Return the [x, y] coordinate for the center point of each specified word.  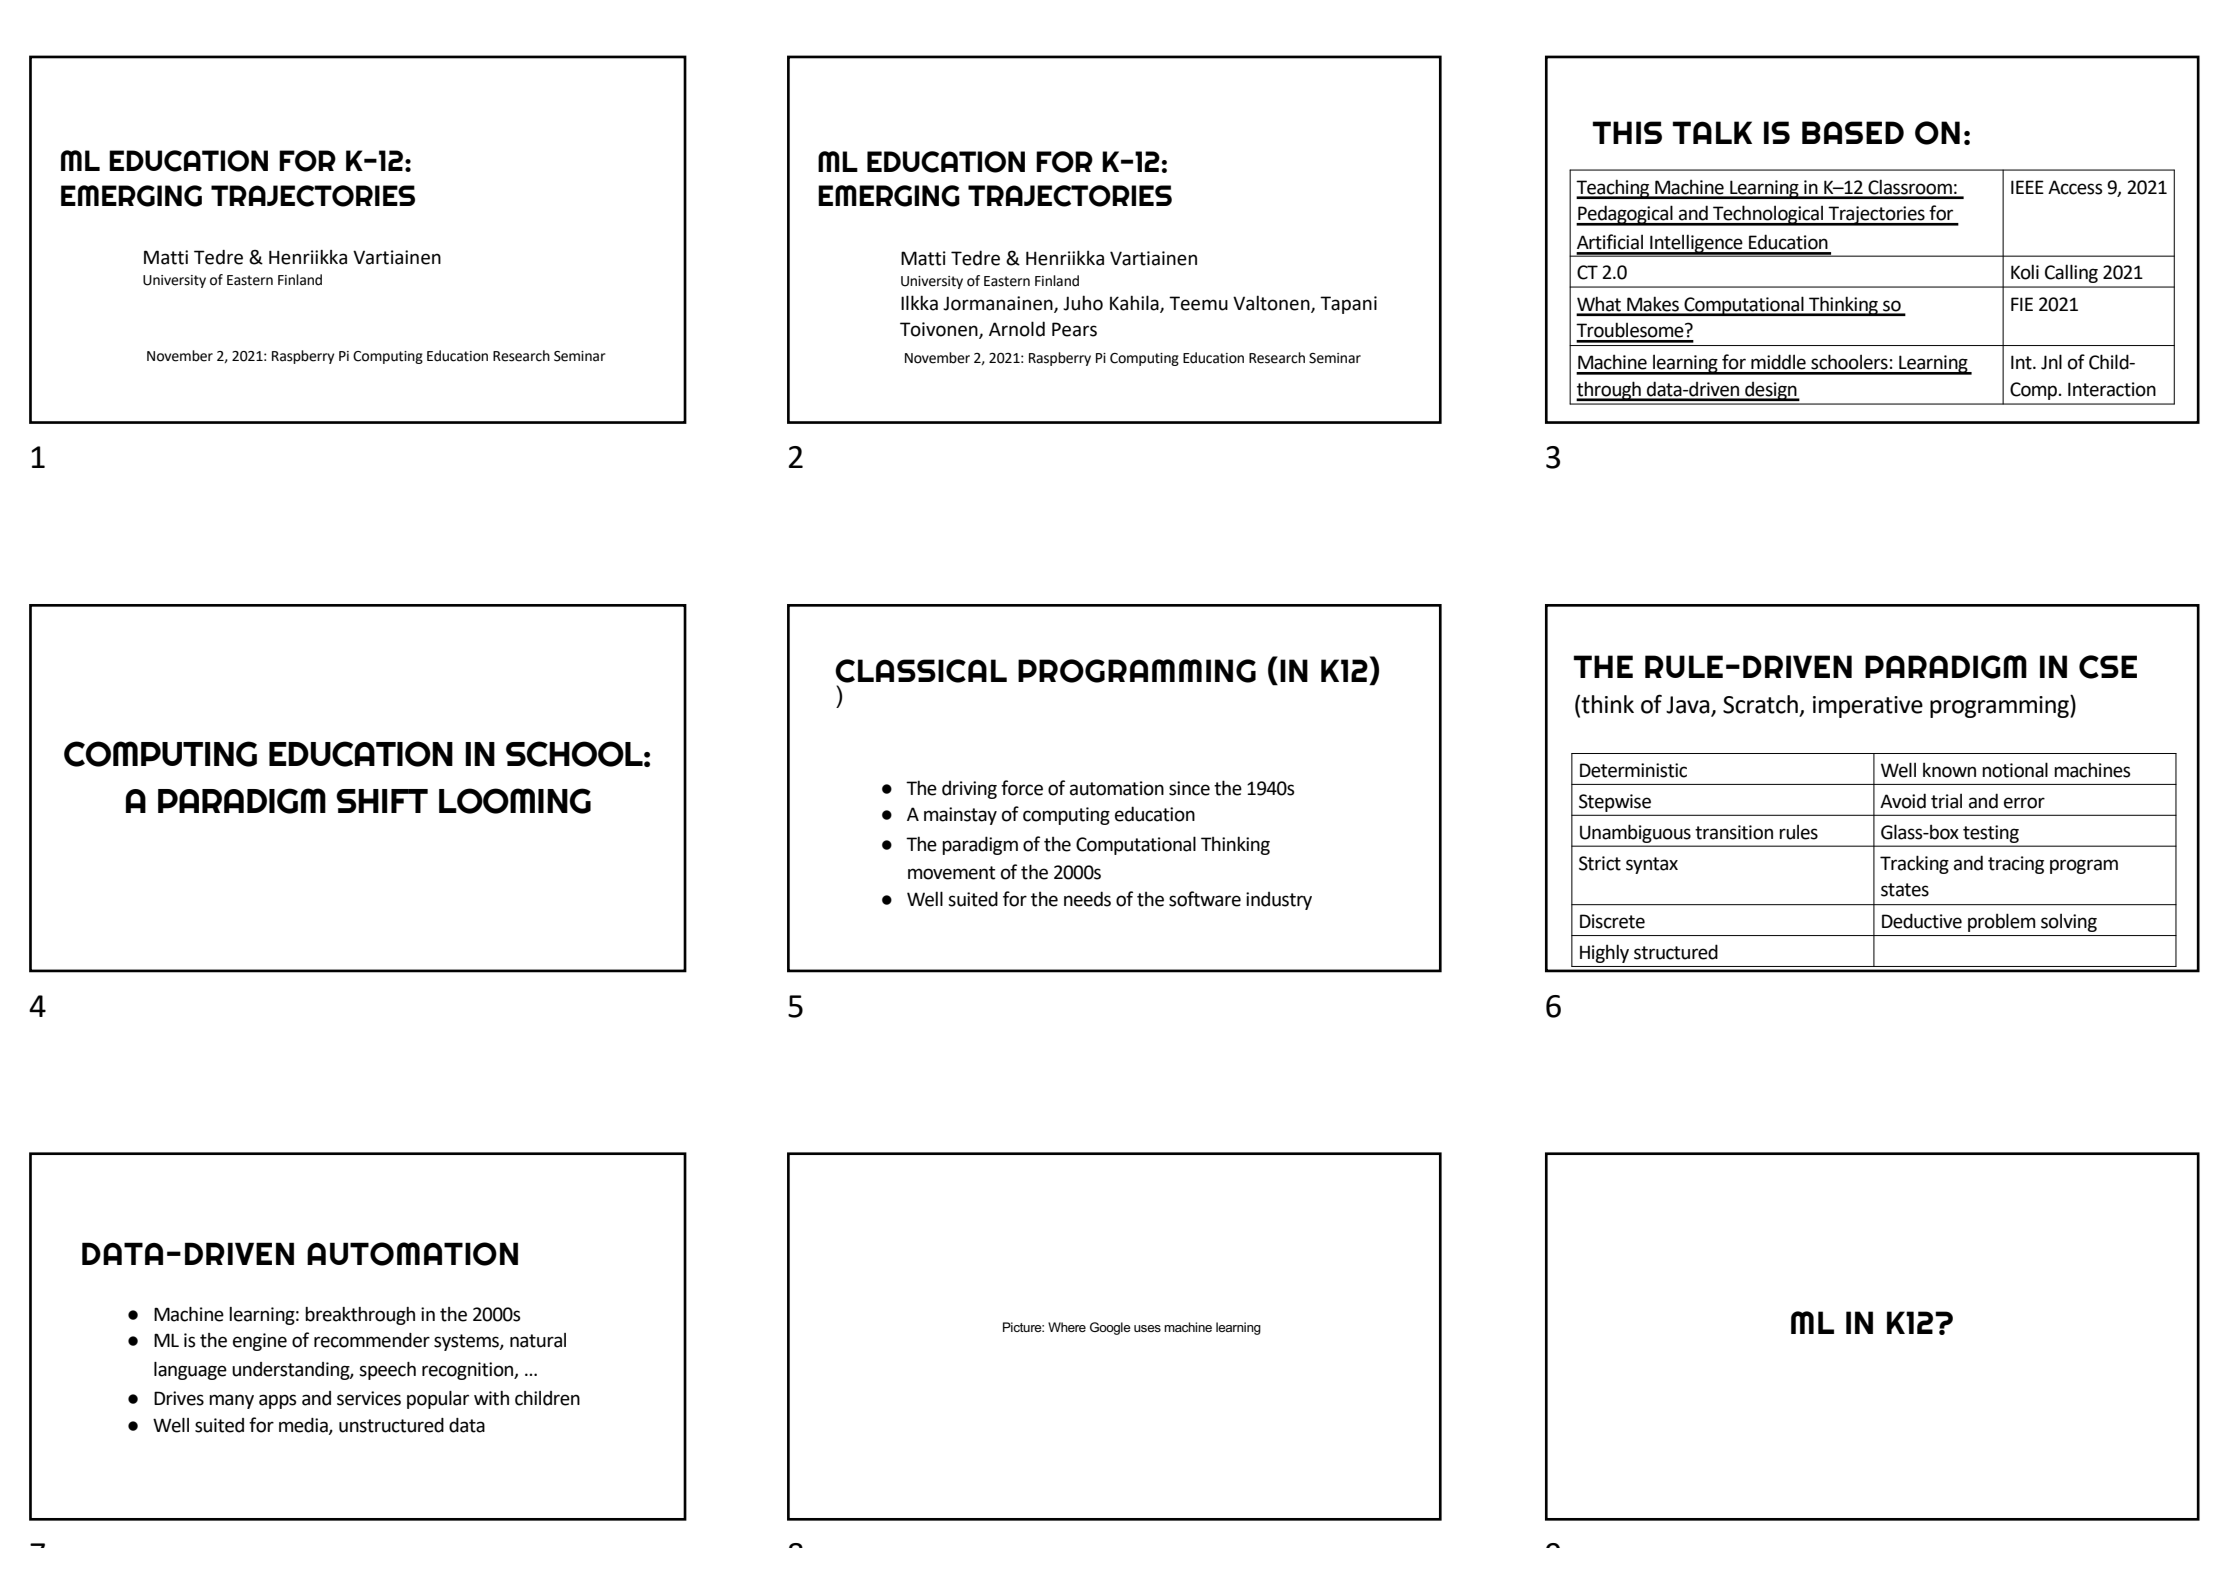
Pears [1074, 329]
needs [1087, 899]
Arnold [1017, 329]
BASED [1853, 132]
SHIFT [382, 801]
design [1771, 391]
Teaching [1614, 189]
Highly [1604, 953]
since [1189, 788]
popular [438, 1400]
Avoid [1903, 801]
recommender [372, 1340]
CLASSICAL [921, 671]
